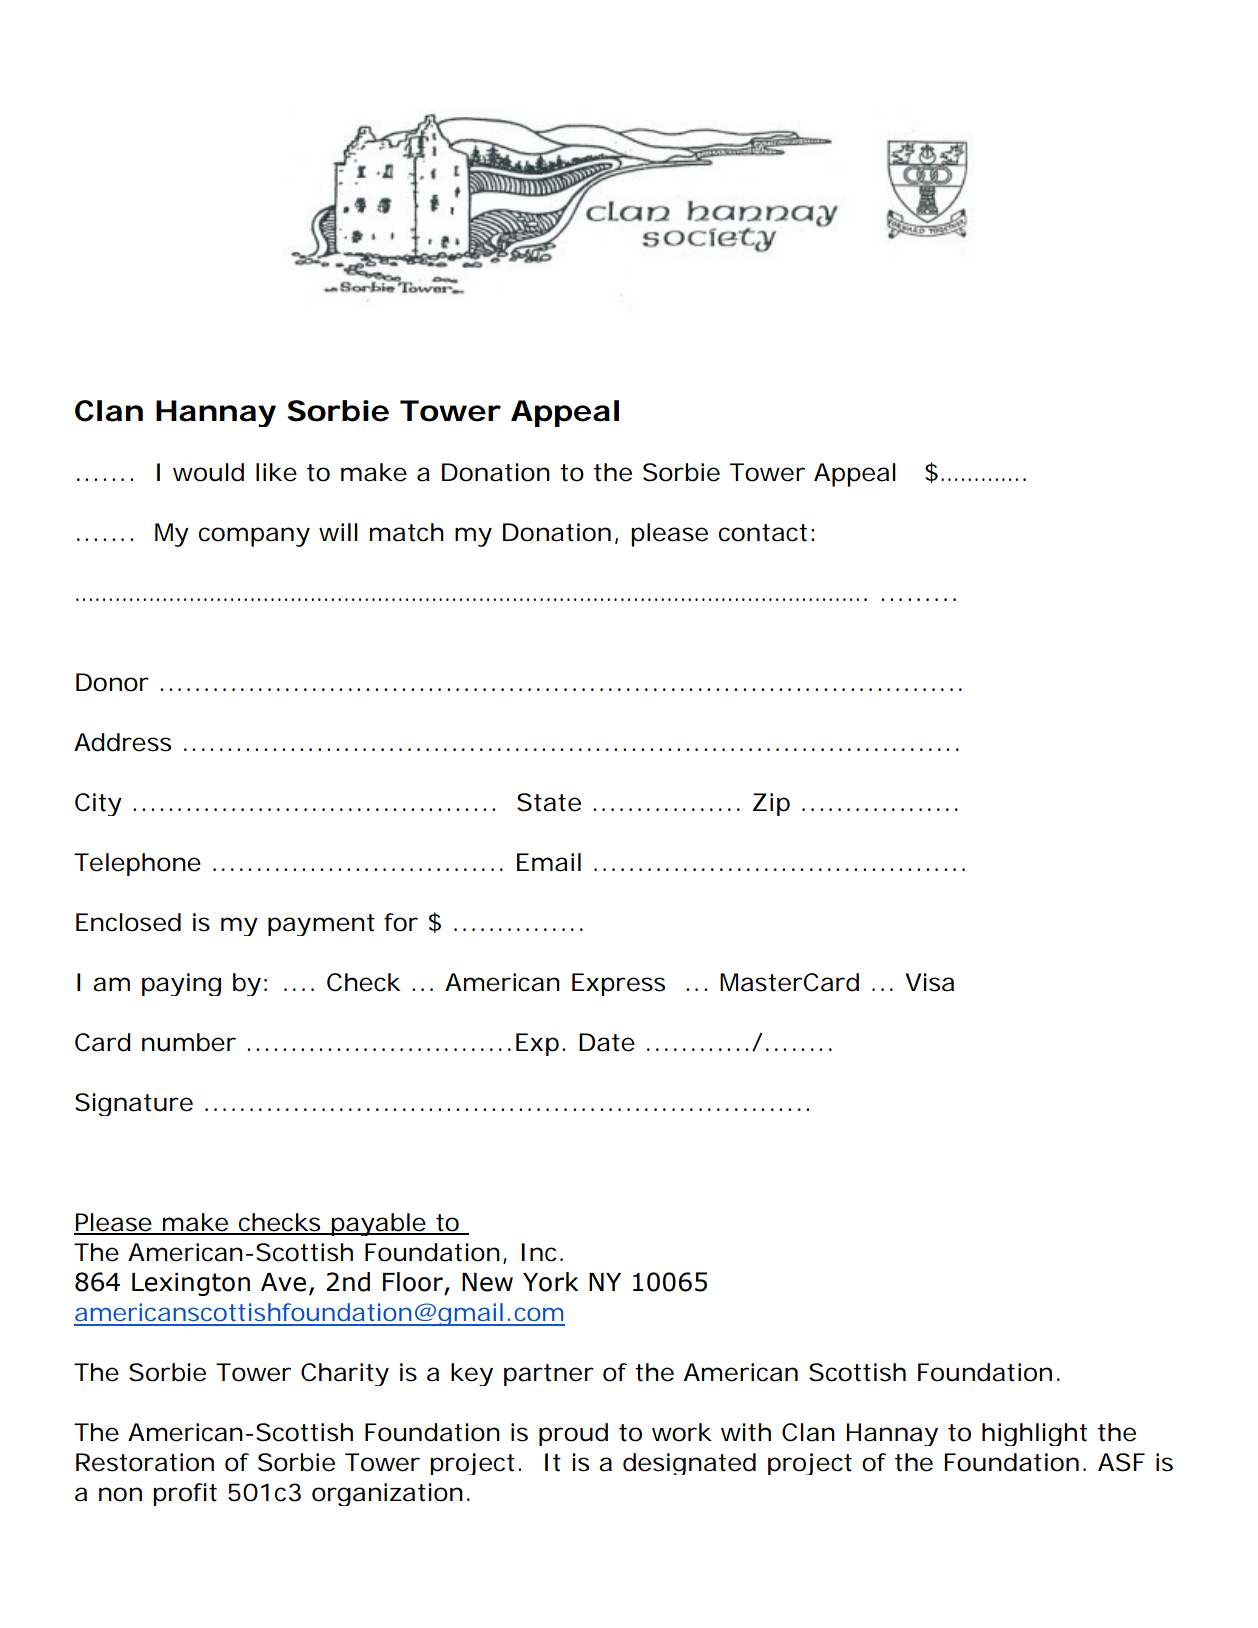 This document has height=1628, width=1258. What do you see at coordinates (181, 984) in the document?
I see `paying` at bounding box center [181, 984].
